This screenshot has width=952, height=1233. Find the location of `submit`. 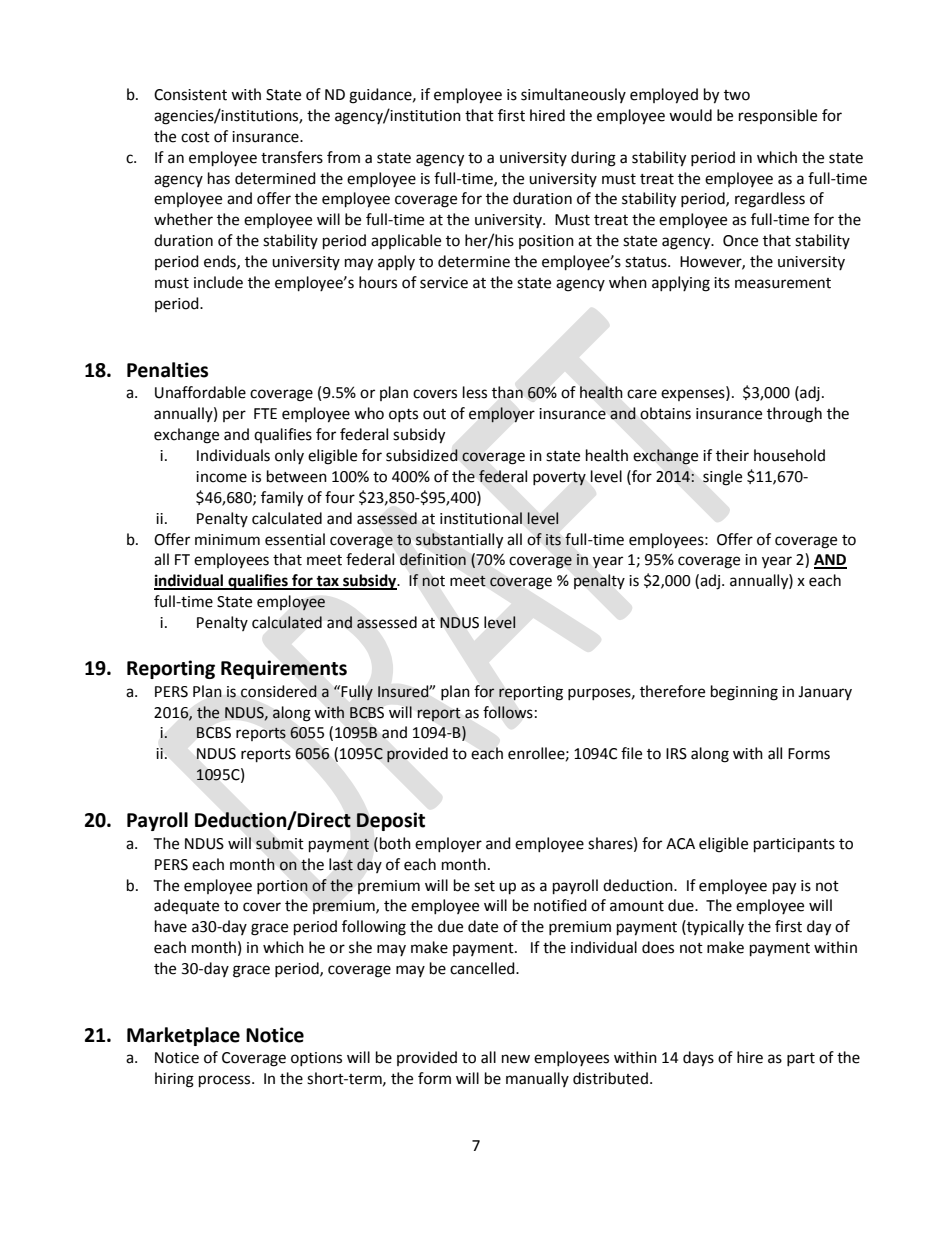

submit is located at coordinates (280, 843).
